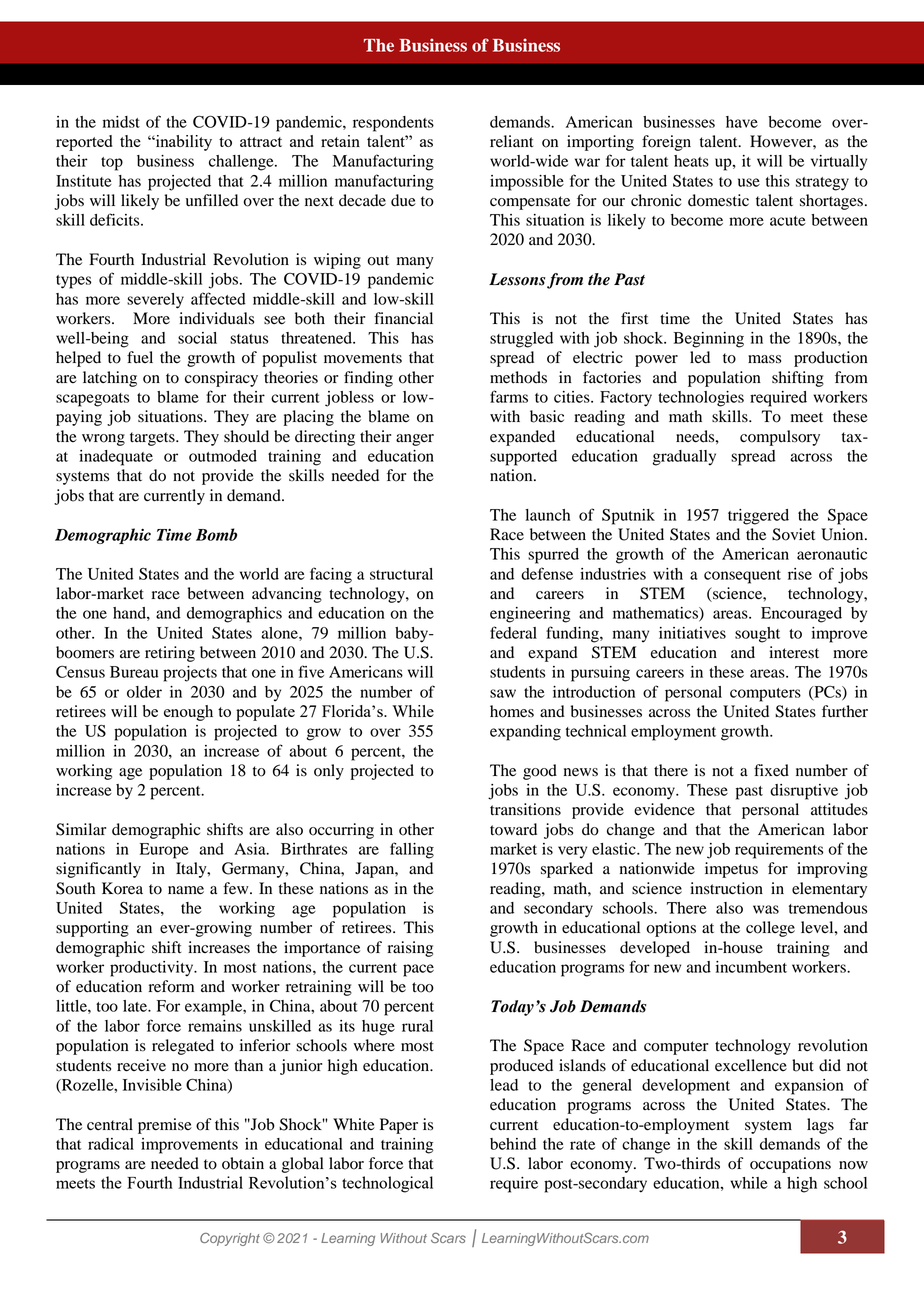 The width and height of the screenshot is (924, 1308). I want to click on impossible, so click(527, 183).
